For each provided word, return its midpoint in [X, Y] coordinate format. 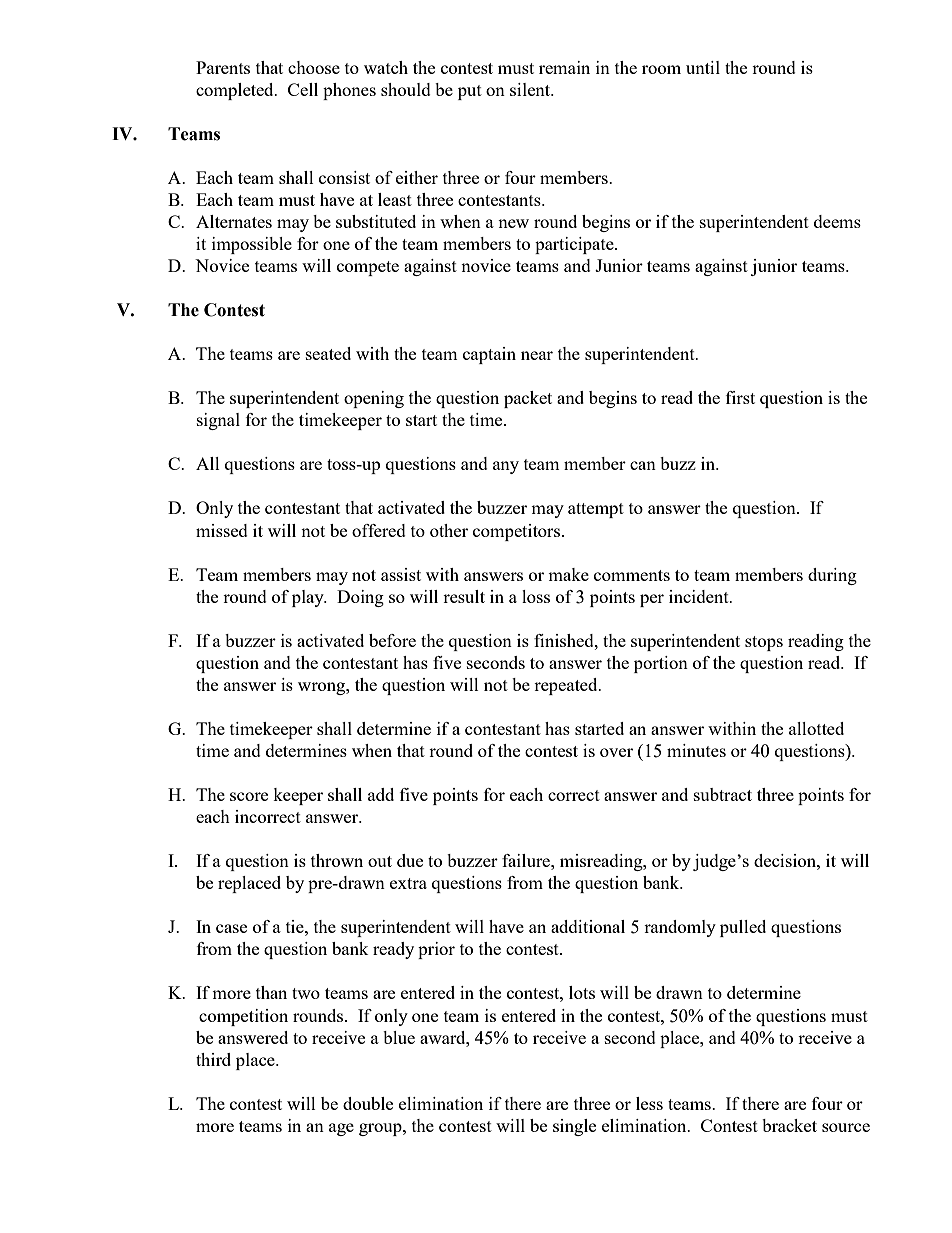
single [574, 1127]
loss [536, 596]
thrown [337, 860]
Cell [303, 89]
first [740, 397]
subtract [723, 794]
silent [531, 89]
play [309, 598]
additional [588, 926]
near [537, 355]
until [703, 67]
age [341, 1129]
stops [764, 643]
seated [328, 353]
